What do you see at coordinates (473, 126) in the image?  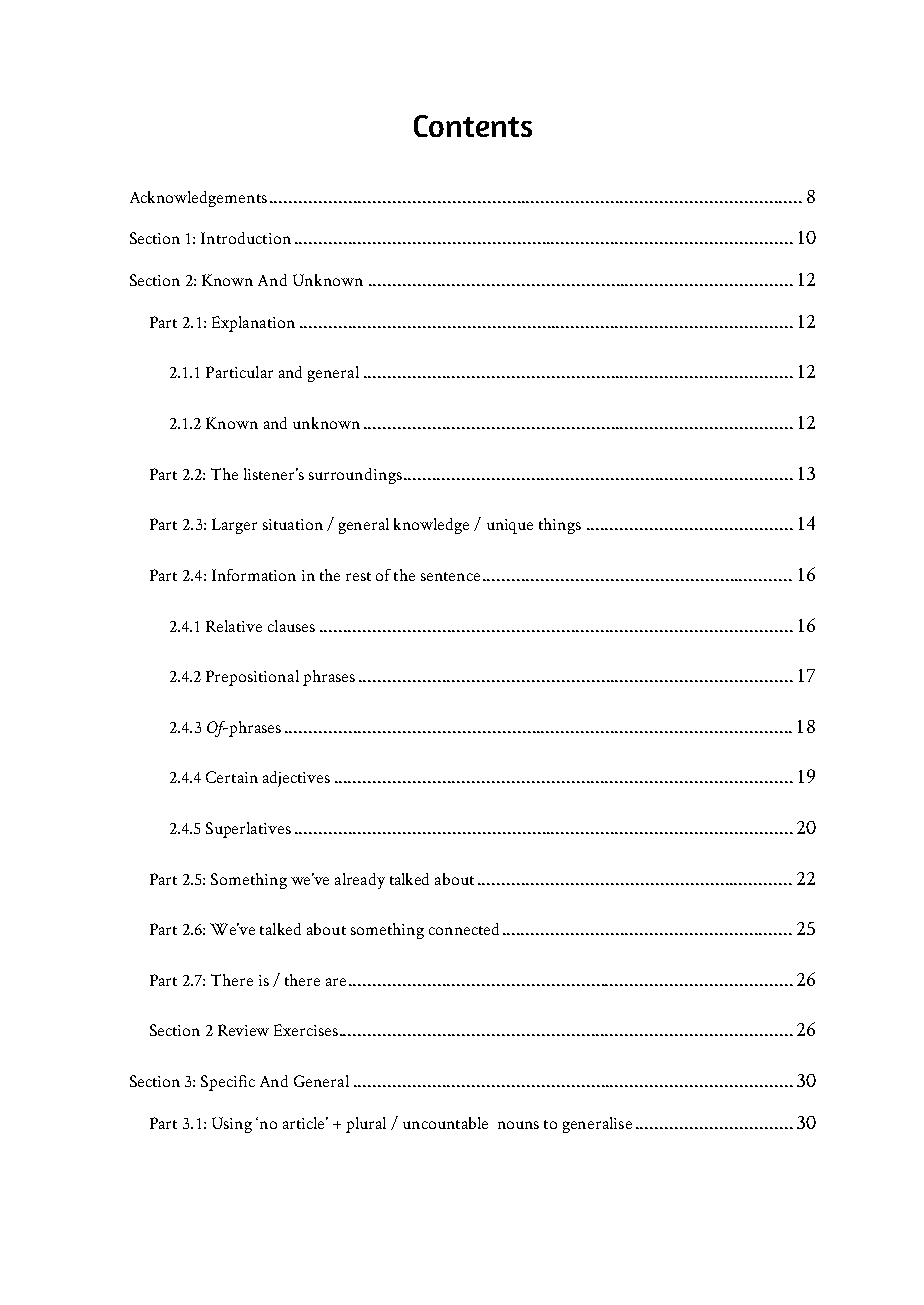 I see `Contents` at bounding box center [473, 126].
